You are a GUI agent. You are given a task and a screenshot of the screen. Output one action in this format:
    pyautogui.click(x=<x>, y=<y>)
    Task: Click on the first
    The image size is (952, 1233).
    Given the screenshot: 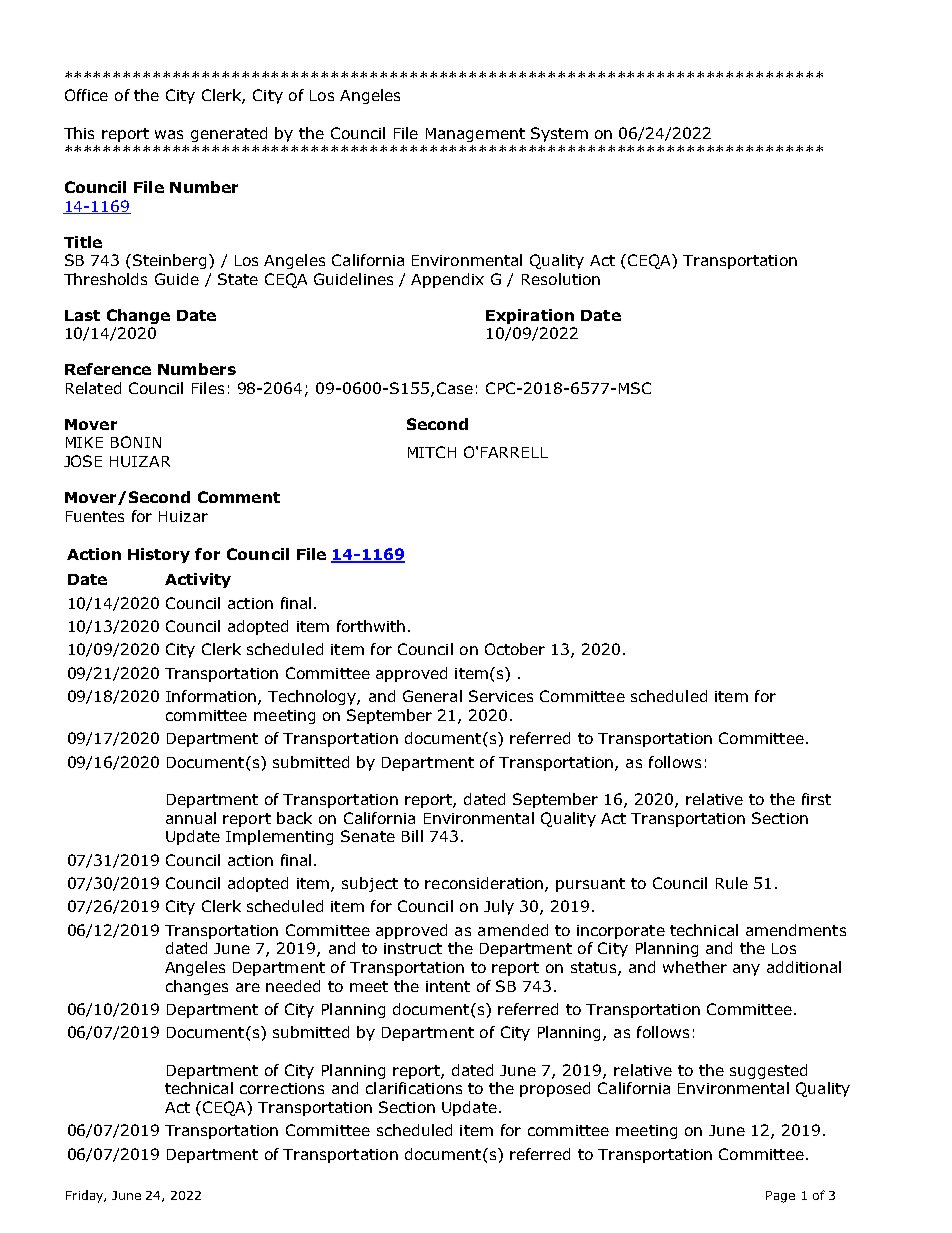 What is the action you would take?
    pyautogui.click(x=816, y=799)
